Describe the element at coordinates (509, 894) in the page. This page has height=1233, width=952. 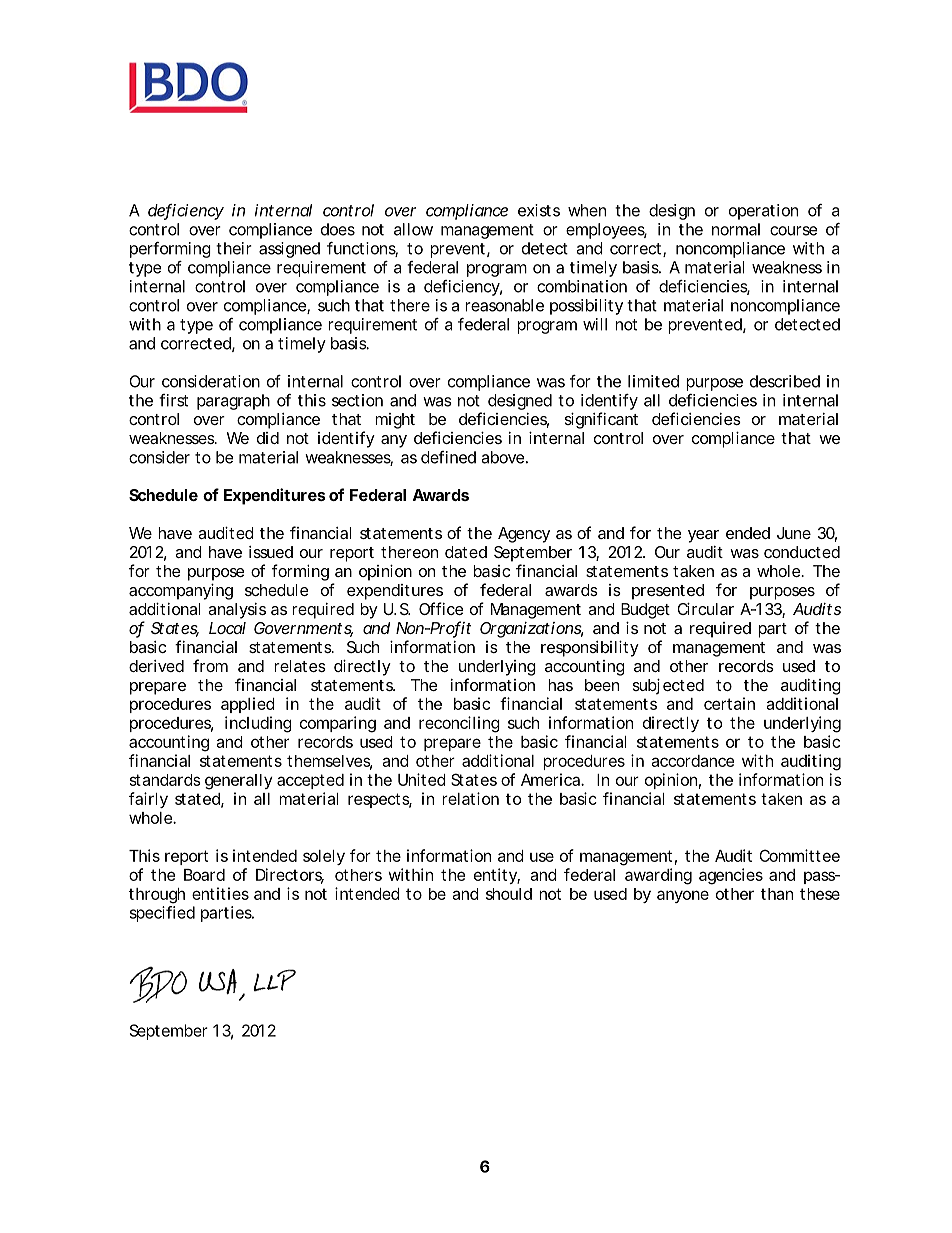
I see `should` at that location.
